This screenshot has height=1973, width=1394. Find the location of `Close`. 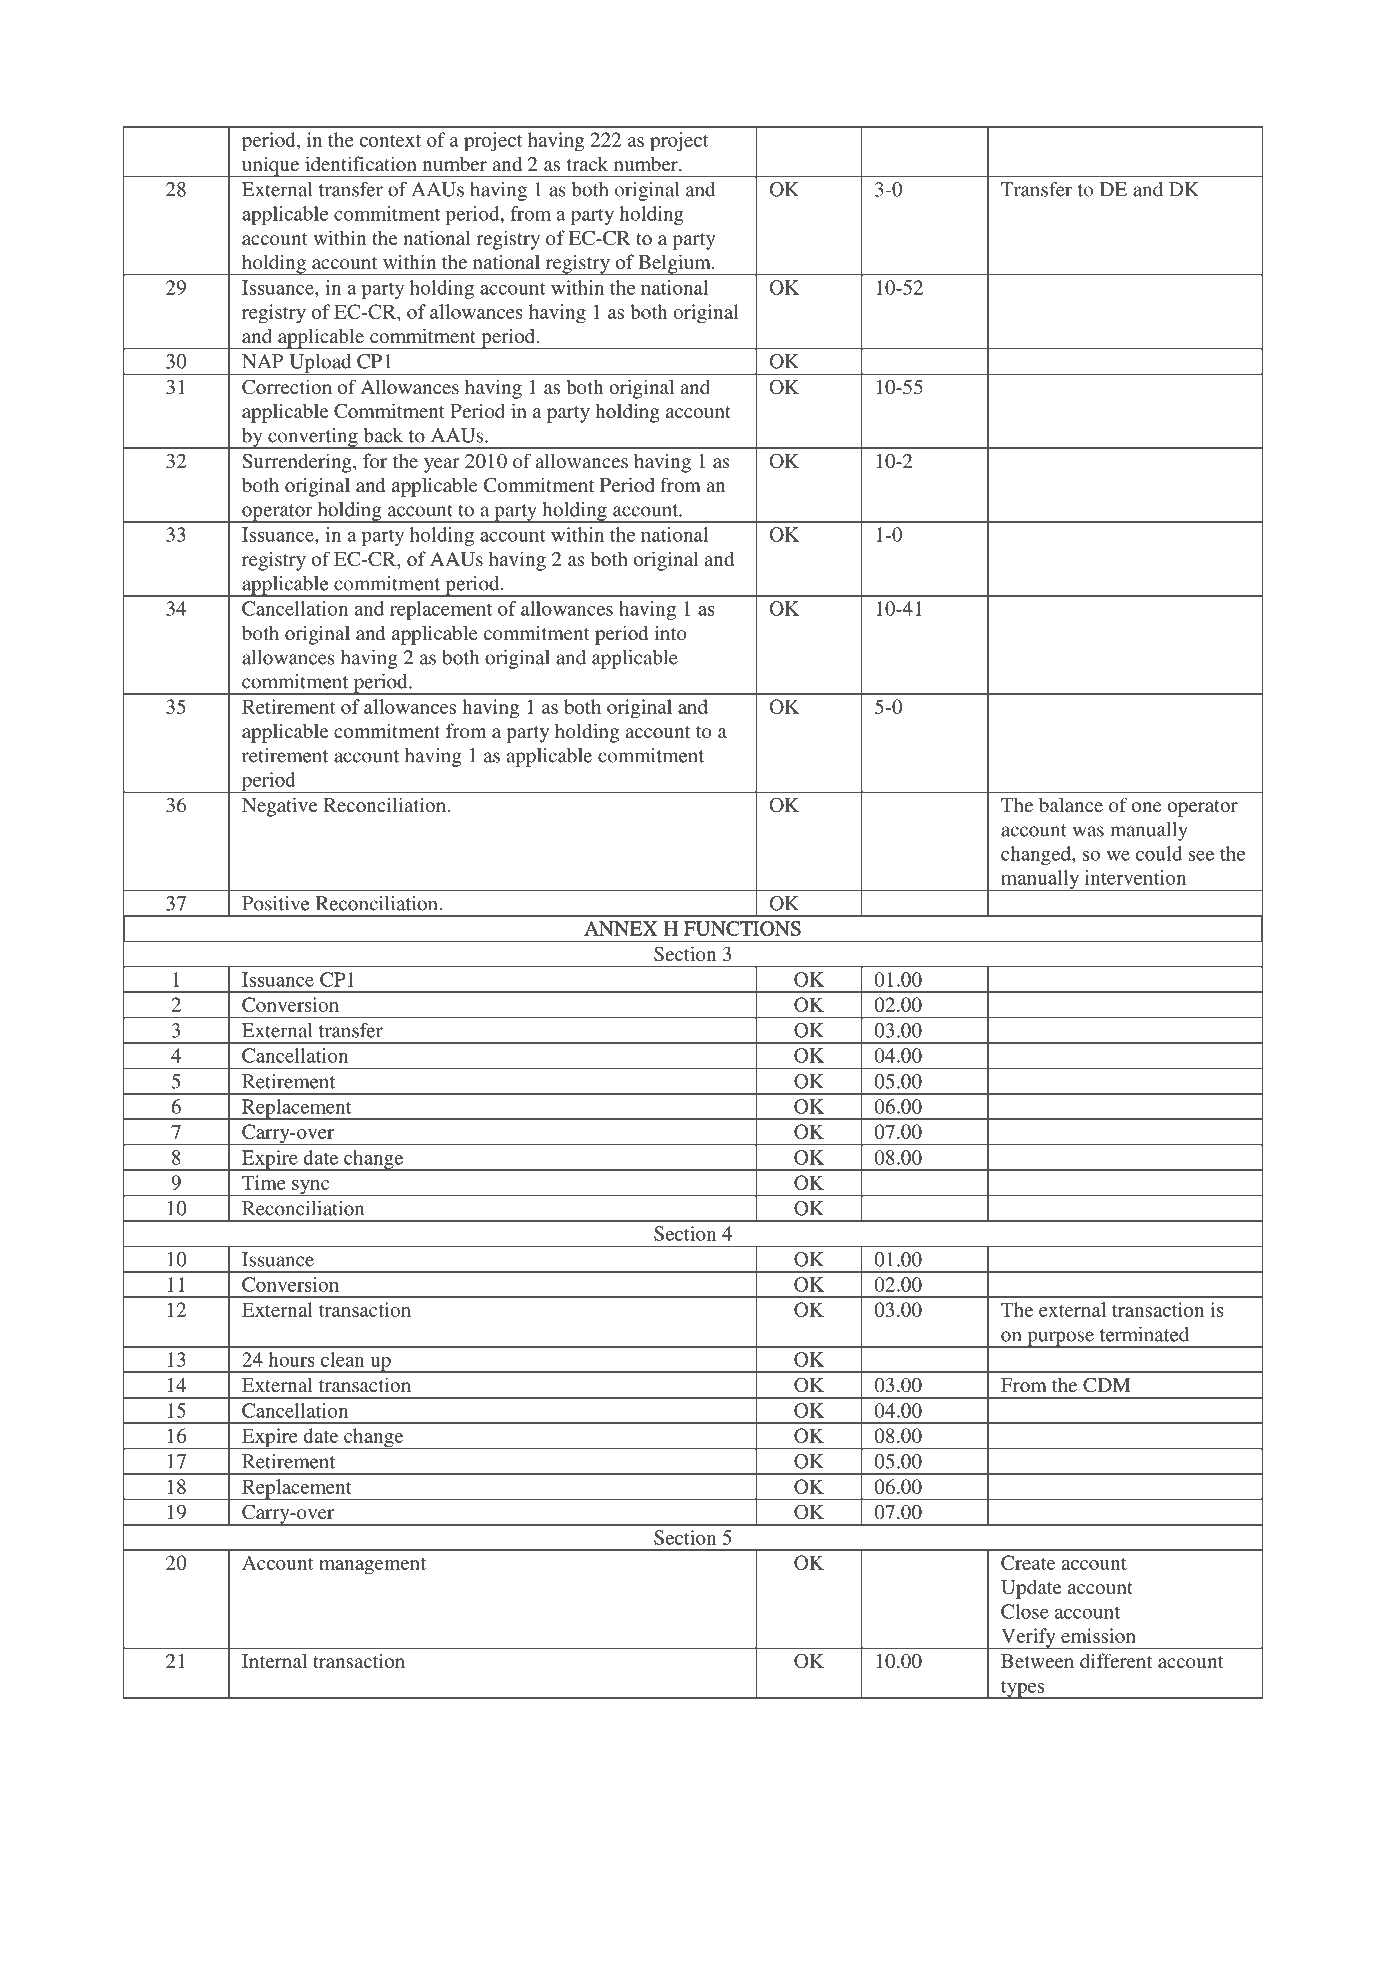

Close is located at coordinates (1025, 1611).
